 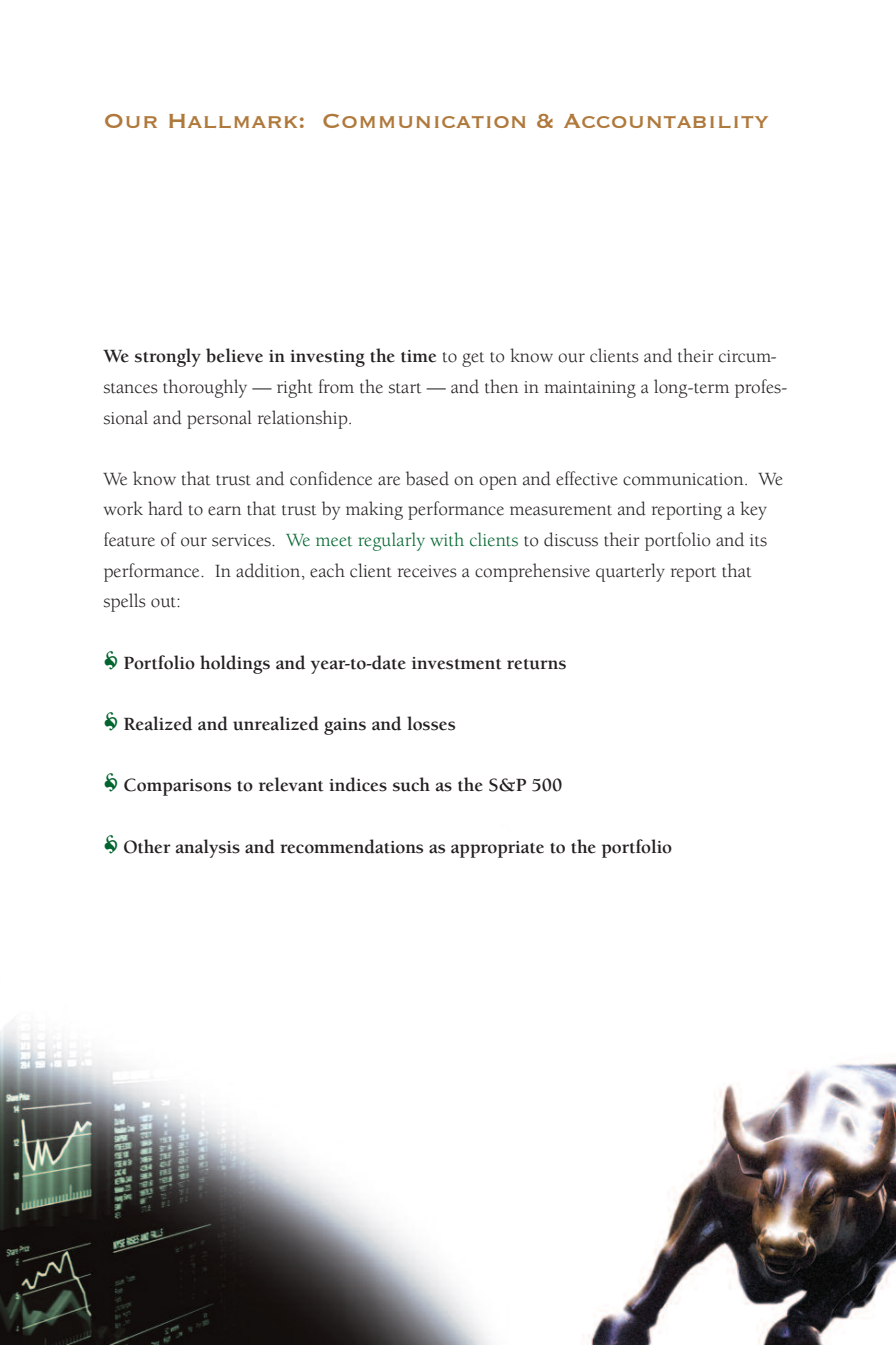 I want to click on Accountability, so click(x=666, y=121).
